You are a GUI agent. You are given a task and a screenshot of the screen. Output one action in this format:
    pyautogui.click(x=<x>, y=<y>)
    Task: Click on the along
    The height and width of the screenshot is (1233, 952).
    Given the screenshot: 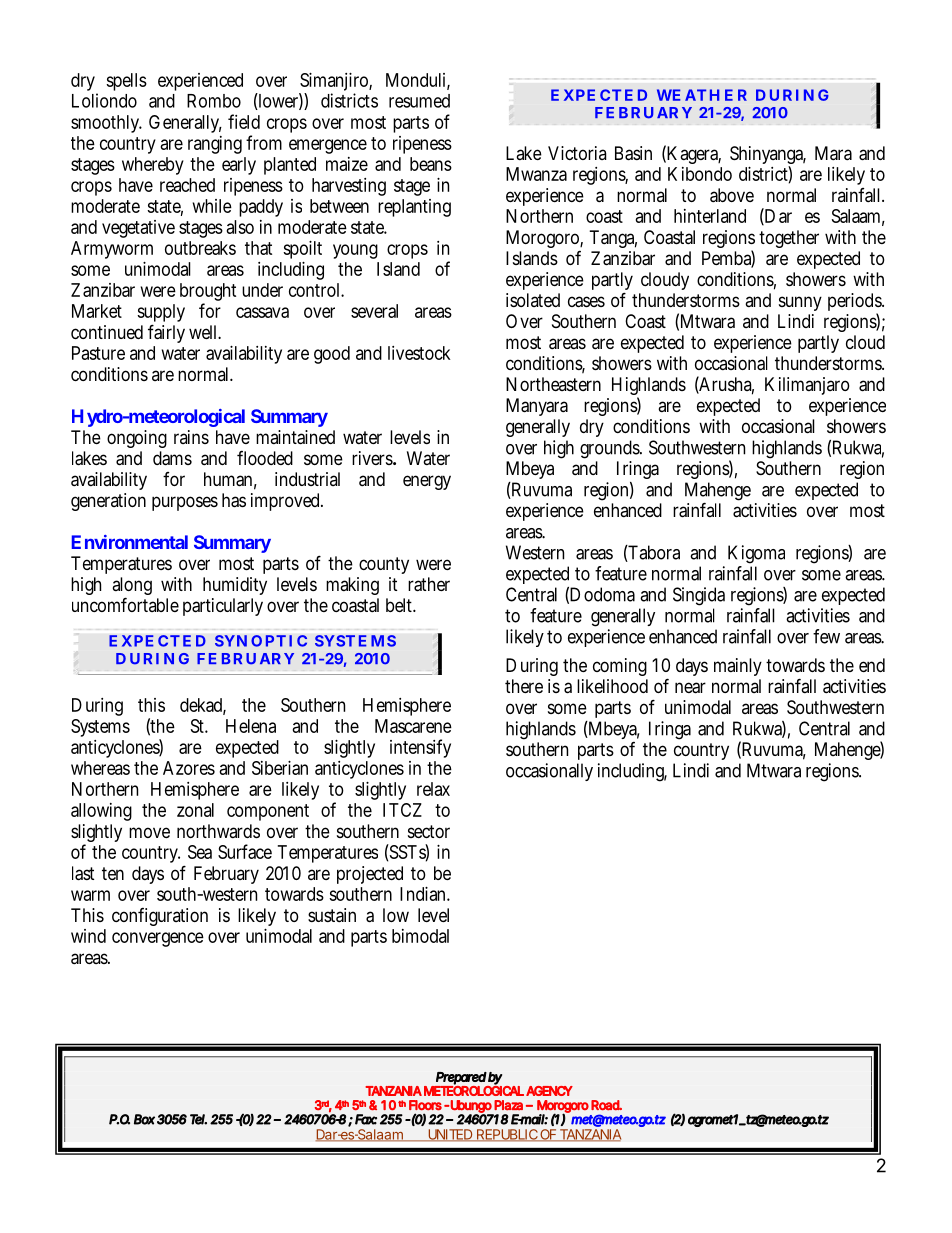 What is the action you would take?
    pyautogui.click(x=132, y=587)
